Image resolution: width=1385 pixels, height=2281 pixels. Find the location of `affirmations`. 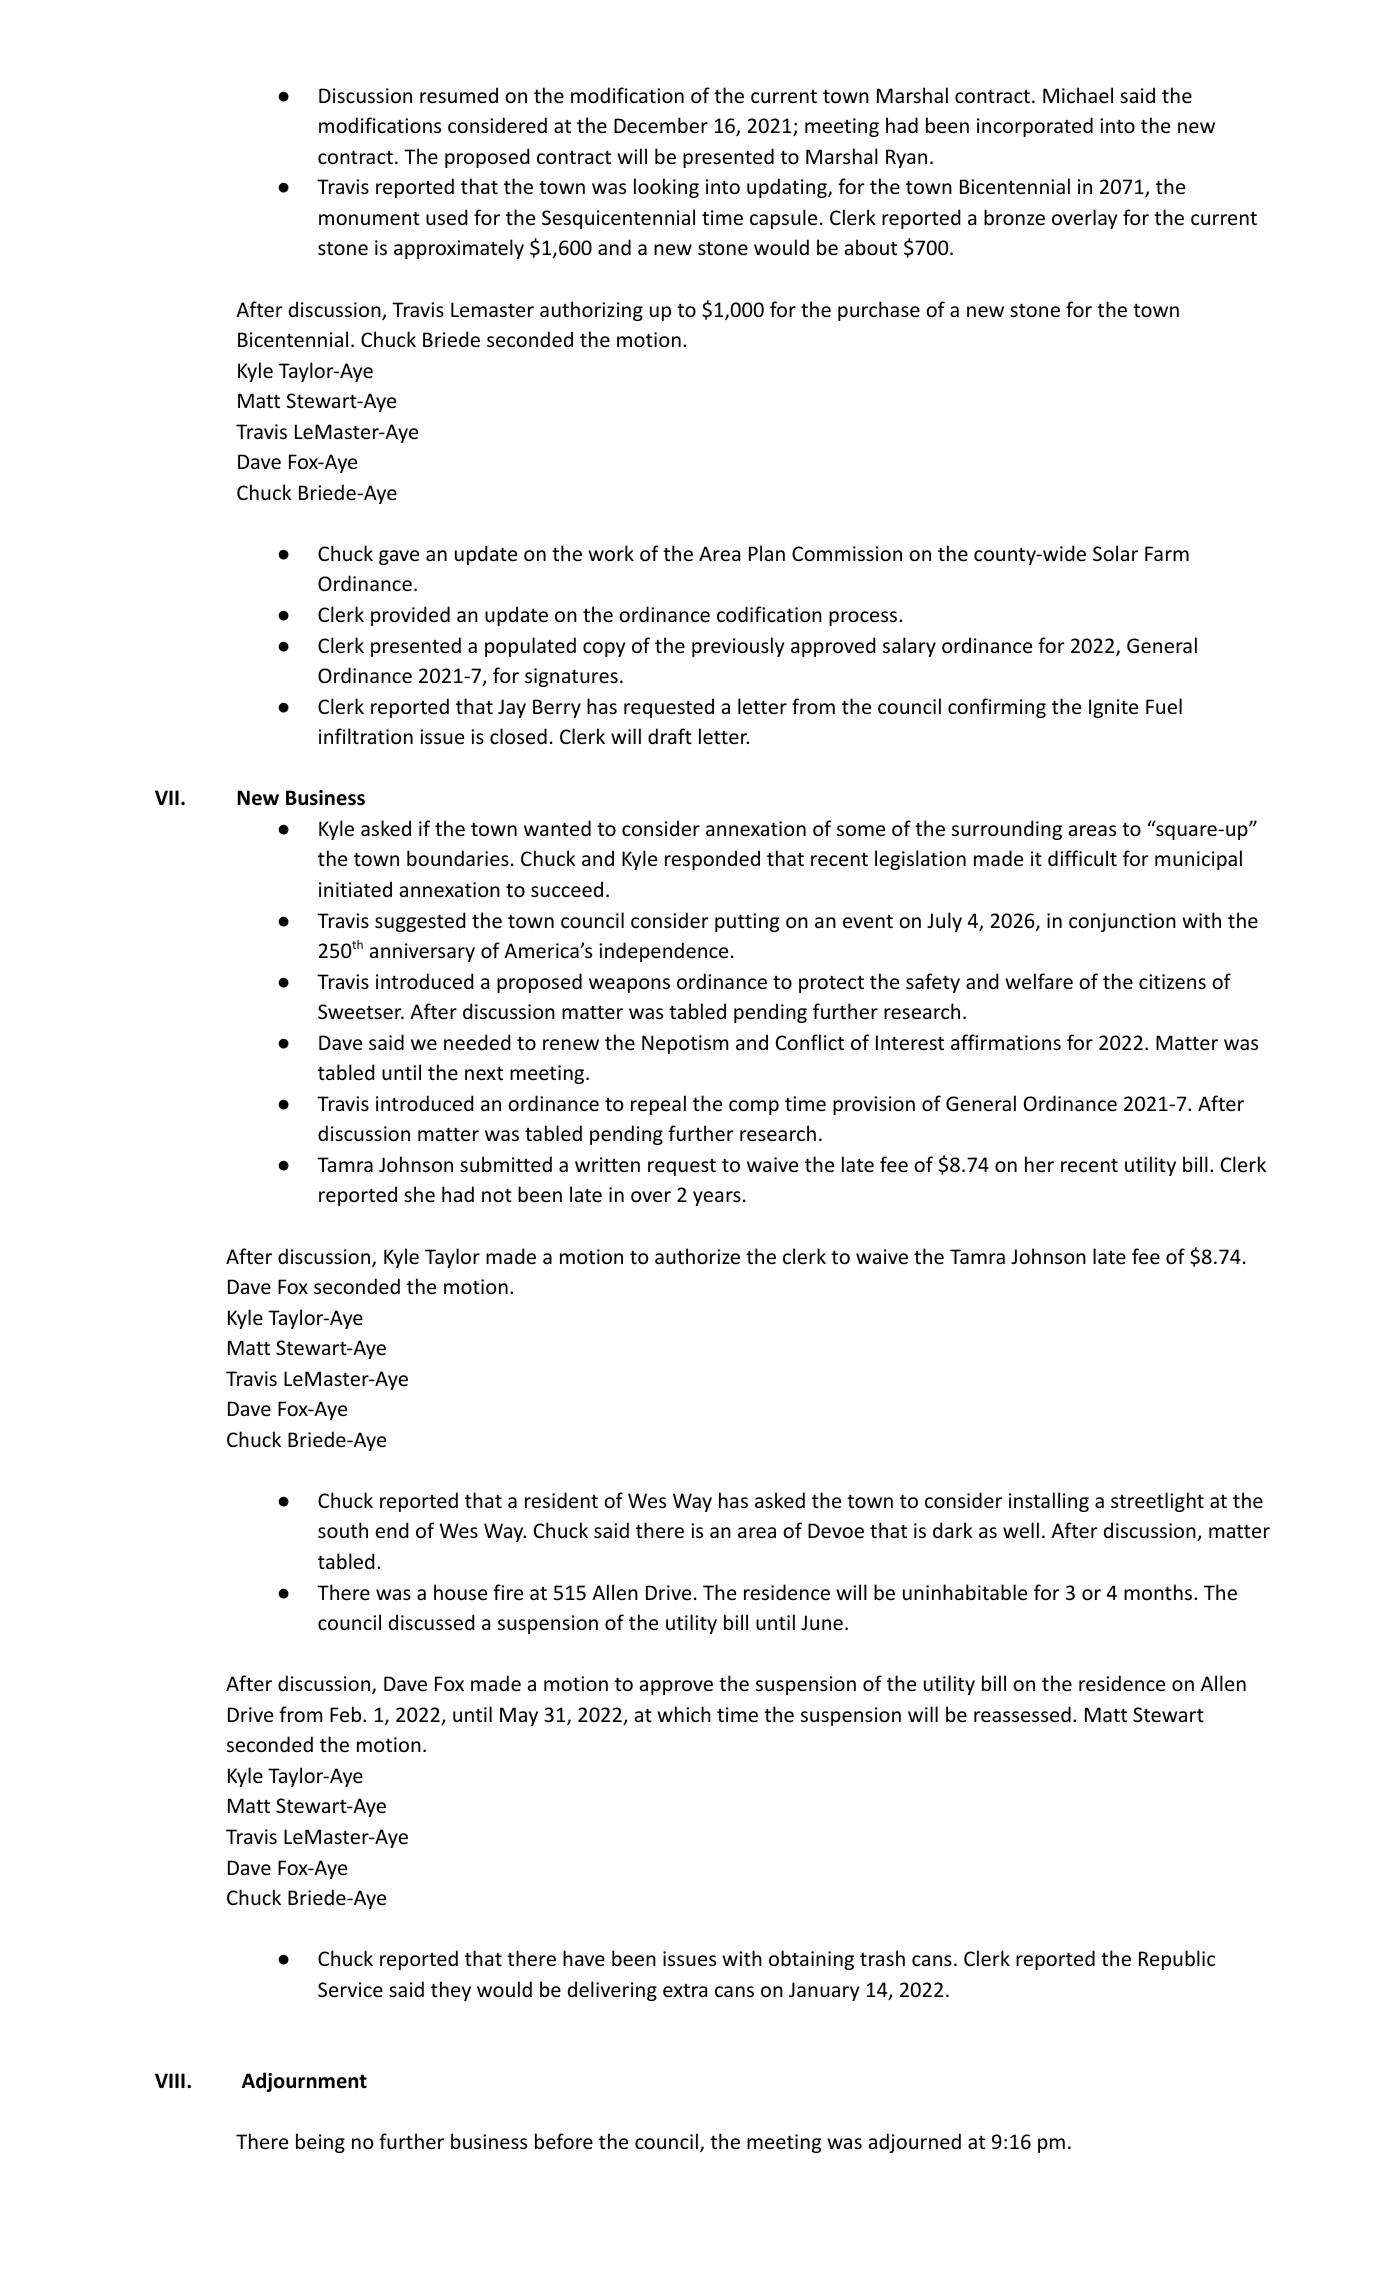

affirmations is located at coordinates (1006, 1042).
